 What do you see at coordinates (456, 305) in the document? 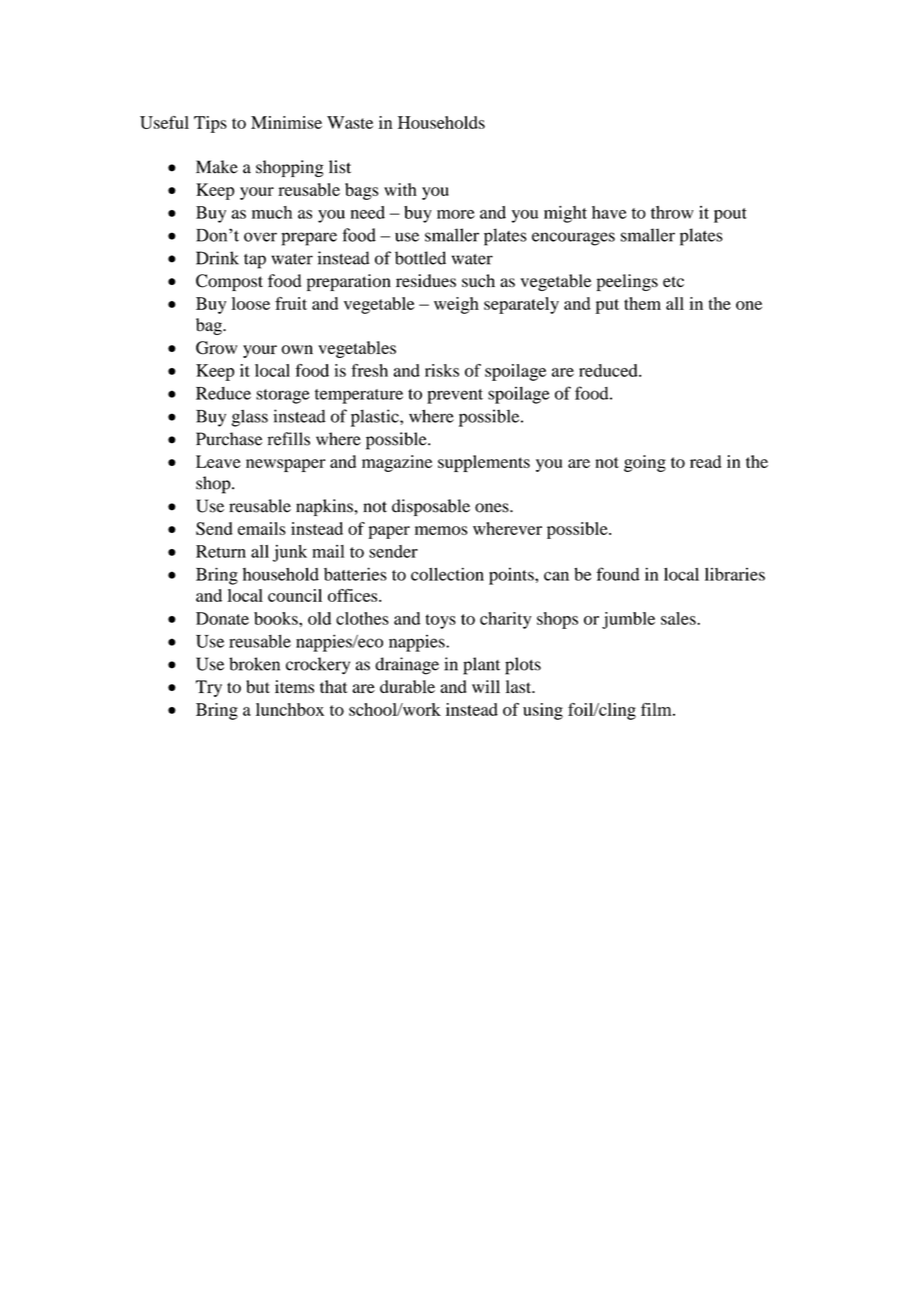
I see `weigh` at bounding box center [456, 305].
